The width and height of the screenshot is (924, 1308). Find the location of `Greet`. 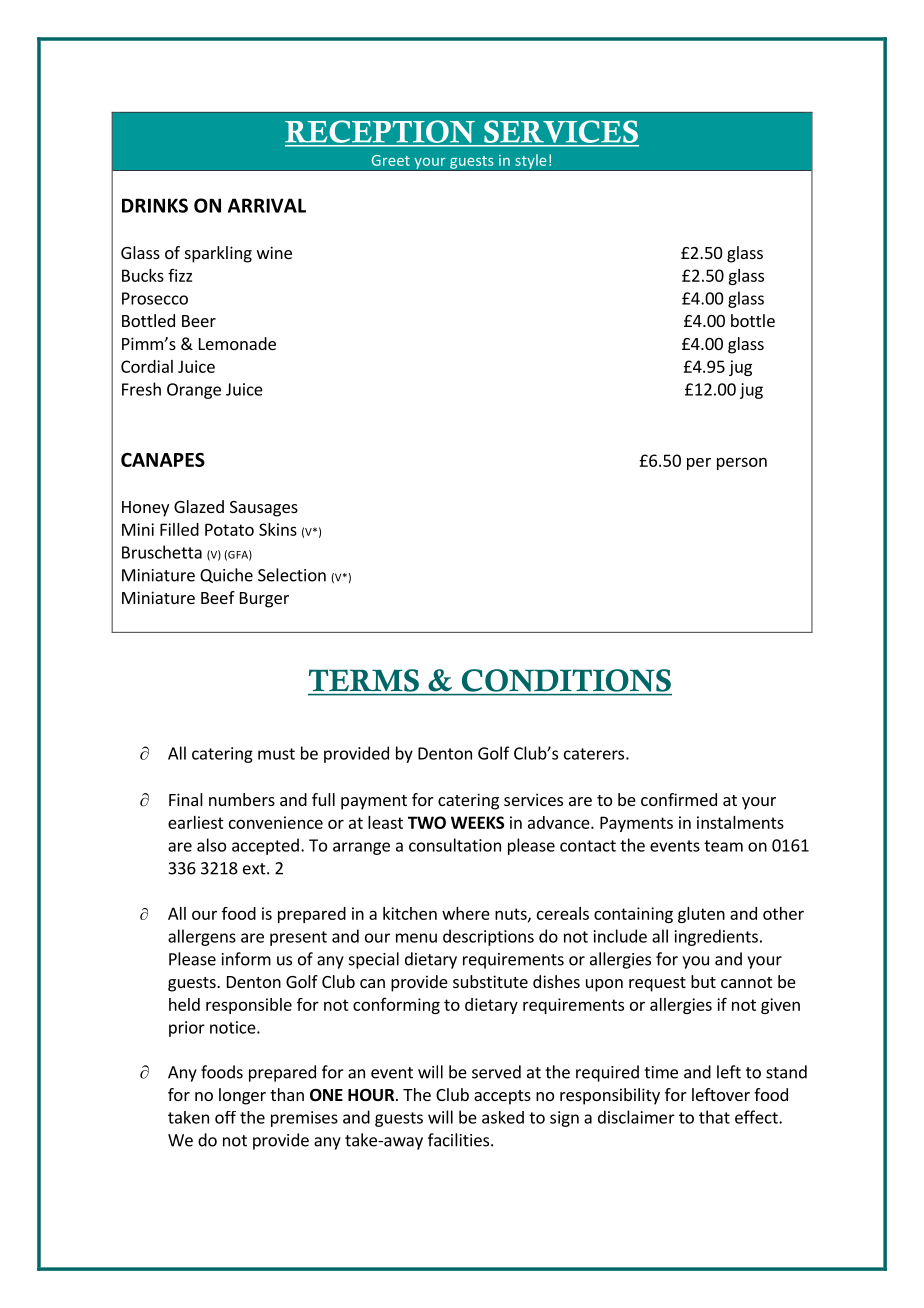

Greet is located at coordinates (391, 160).
